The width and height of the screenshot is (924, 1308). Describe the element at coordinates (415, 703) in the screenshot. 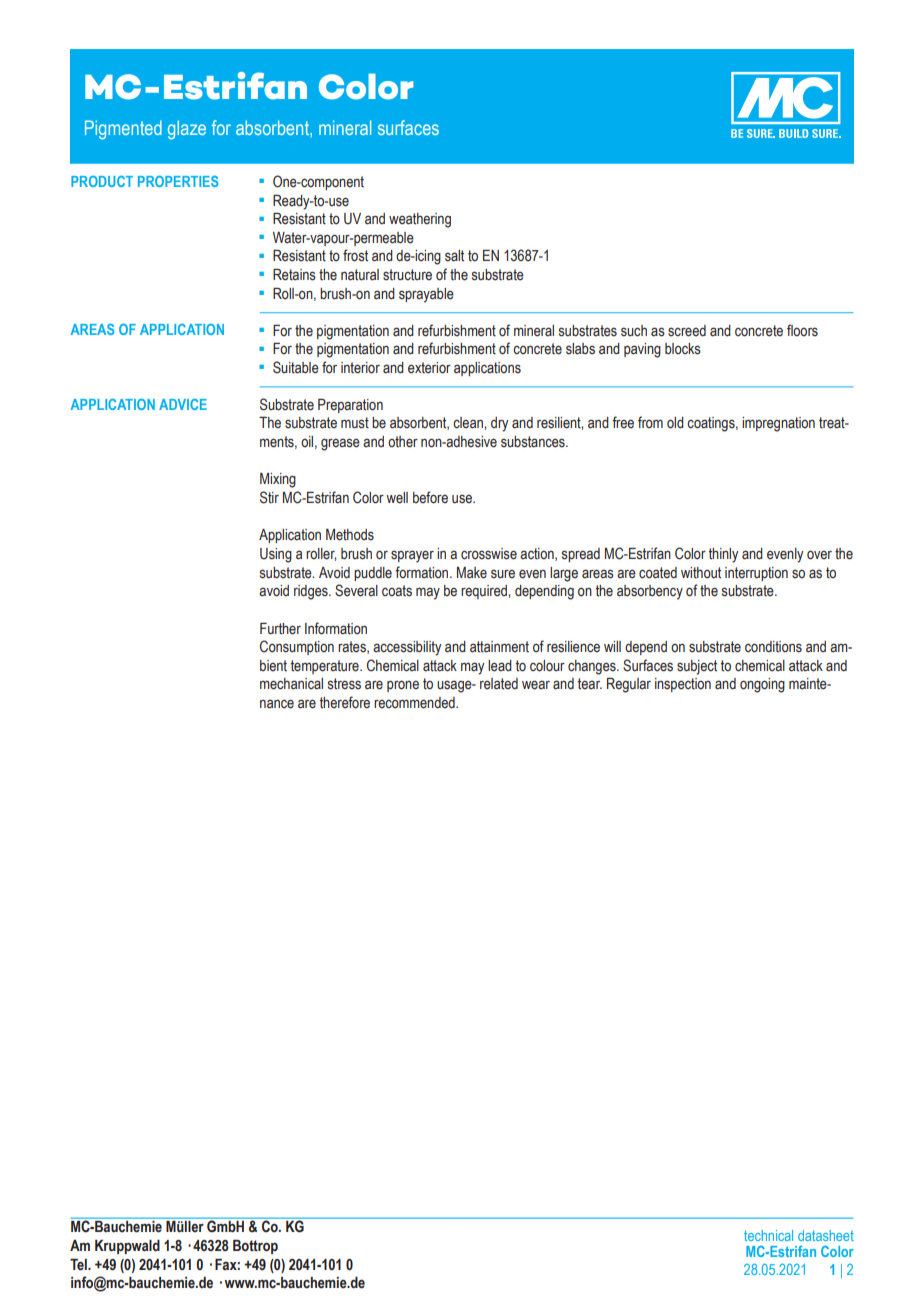

I see `recommended` at that location.
